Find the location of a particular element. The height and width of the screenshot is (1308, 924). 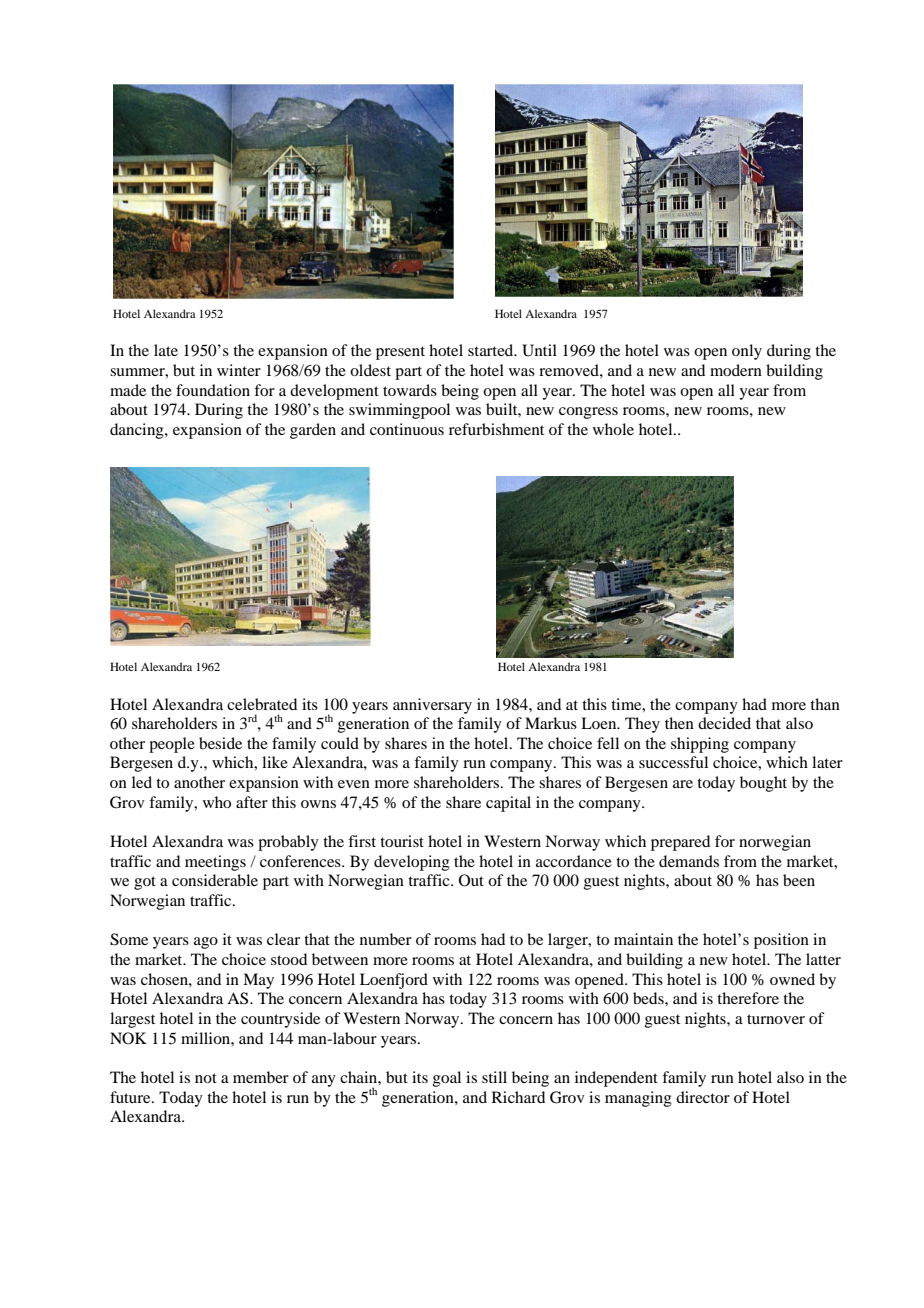

celebrated is located at coordinates (262, 704).
